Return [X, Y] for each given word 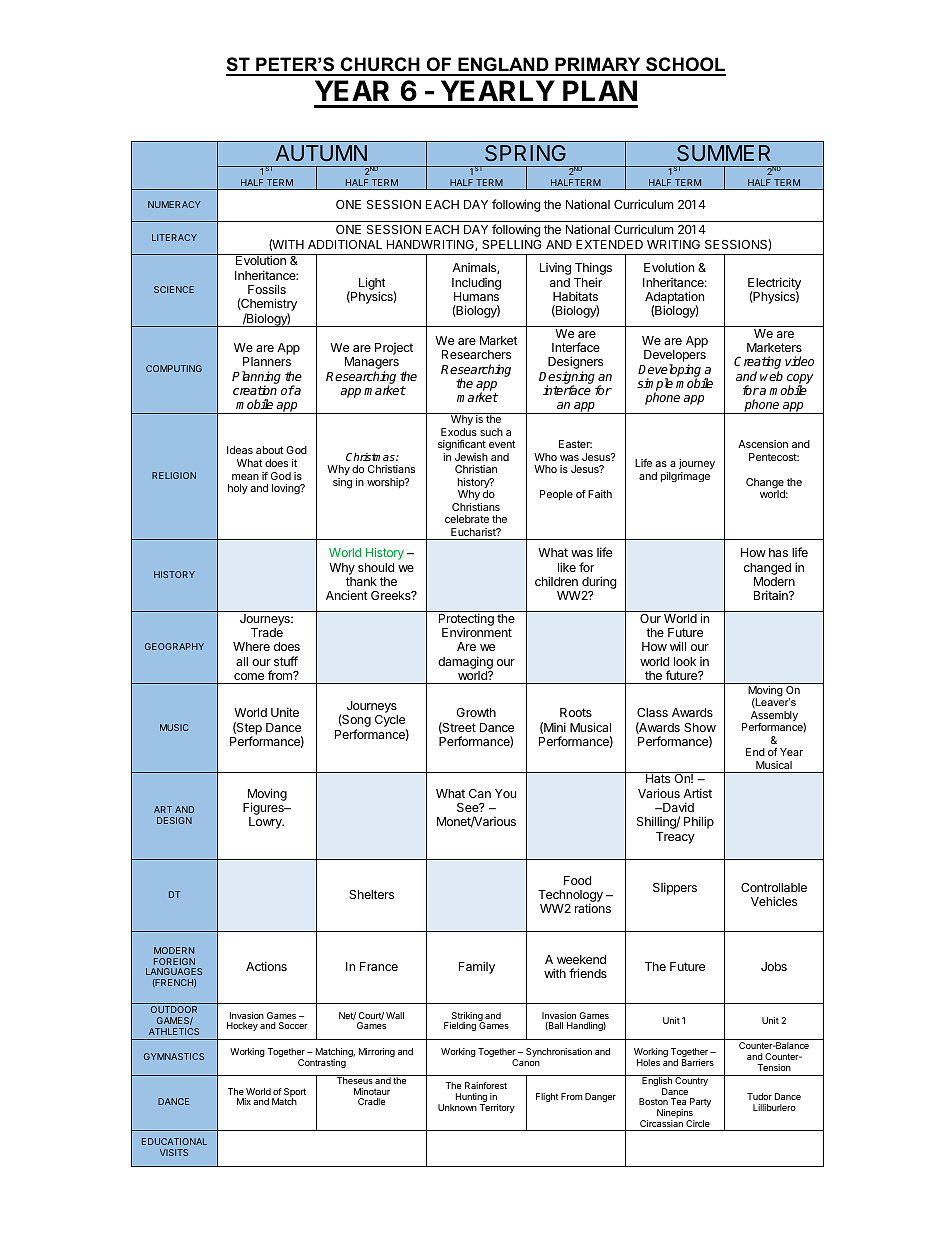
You [505, 793]
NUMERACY [174, 204]
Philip [699, 822]
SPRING [525, 153]
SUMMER [723, 153]
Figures [264, 810]
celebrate [467, 519]
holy [238, 489]
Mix [244, 1101]
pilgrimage [685, 477]
